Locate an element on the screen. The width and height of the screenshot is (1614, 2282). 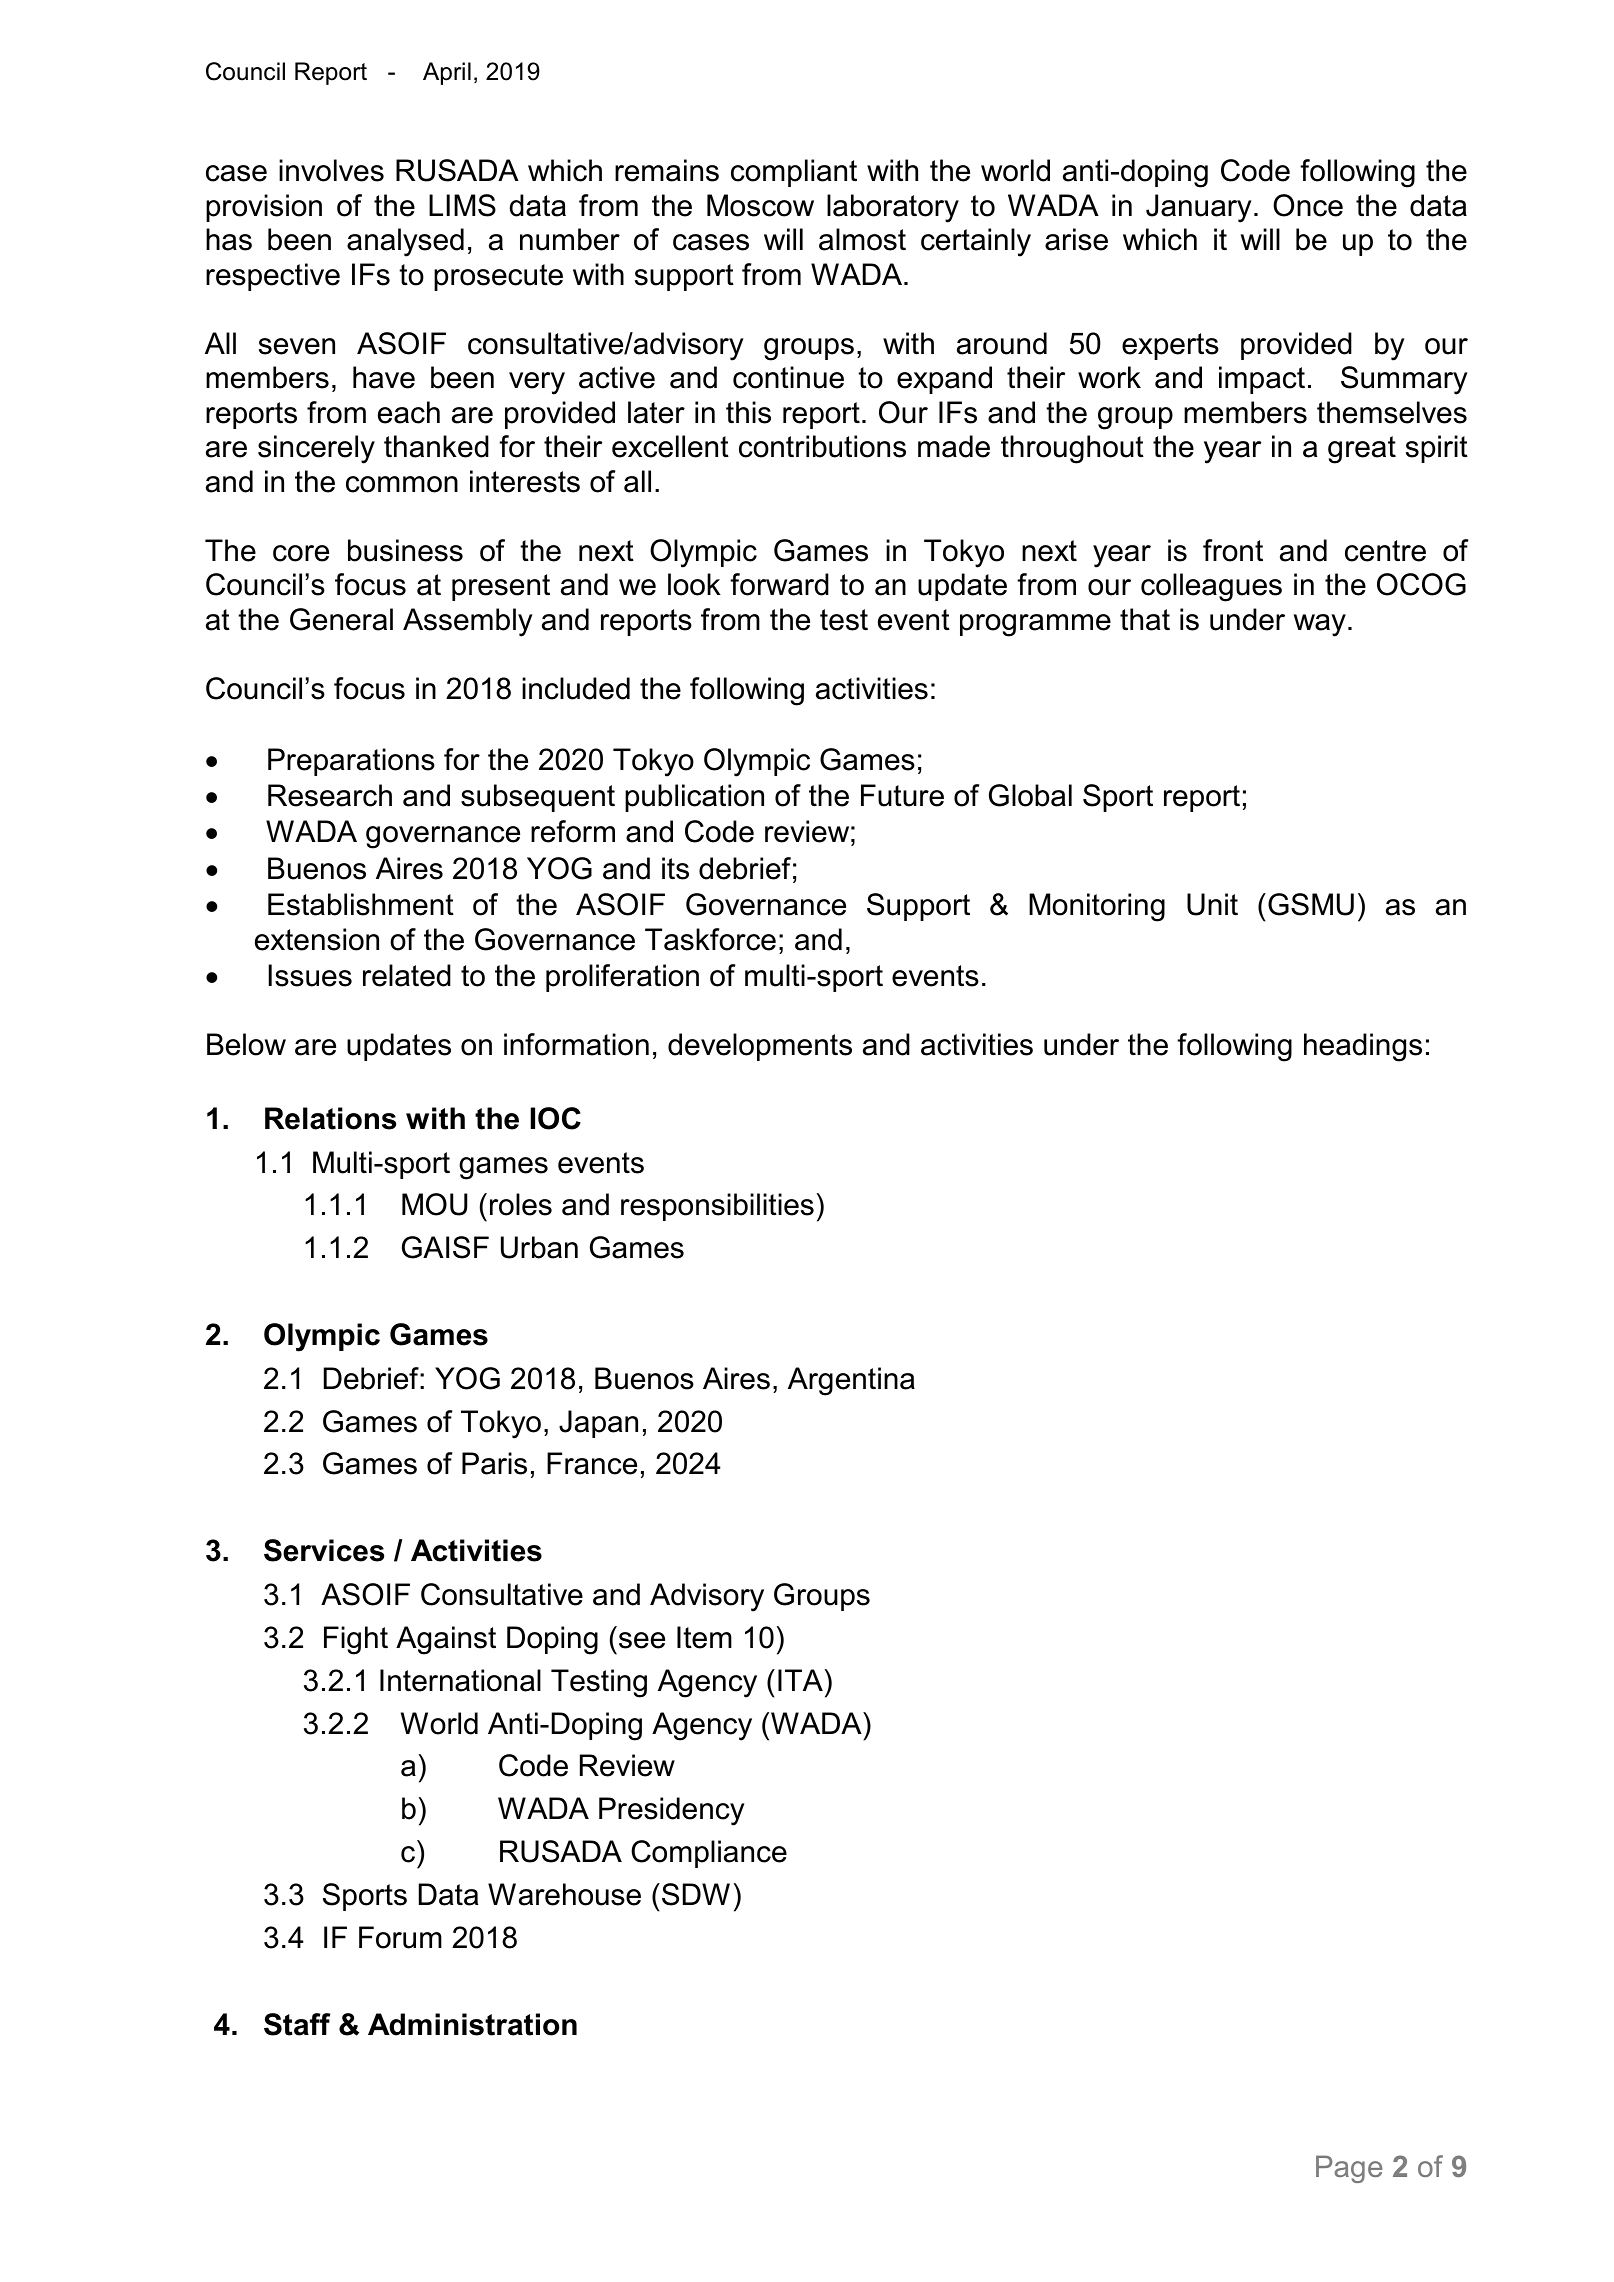
compliant is located at coordinates (794, 173).
